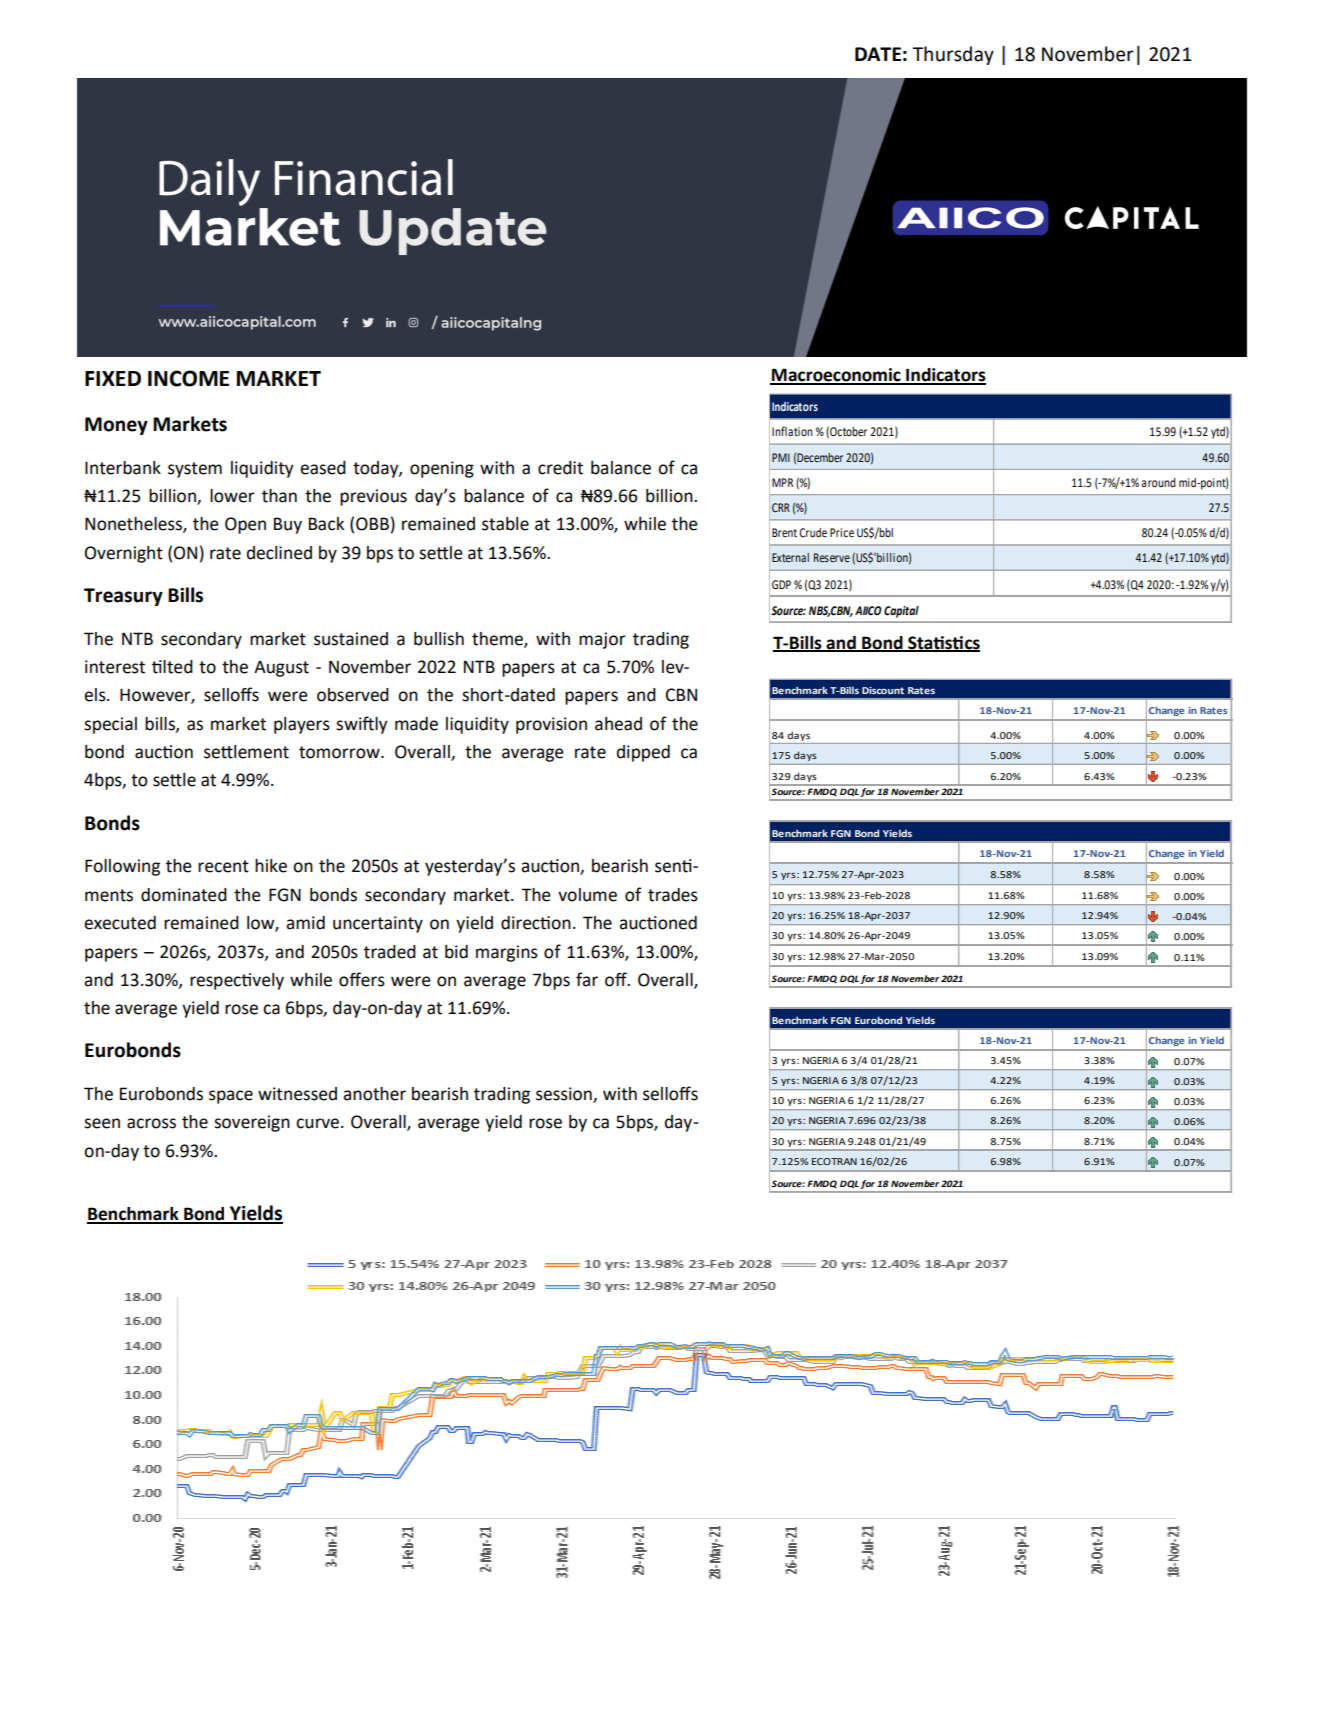  What do you see at coordinates (565, 1095) in the screenshot?
I see `session` at bounding box center [565, 1095].
